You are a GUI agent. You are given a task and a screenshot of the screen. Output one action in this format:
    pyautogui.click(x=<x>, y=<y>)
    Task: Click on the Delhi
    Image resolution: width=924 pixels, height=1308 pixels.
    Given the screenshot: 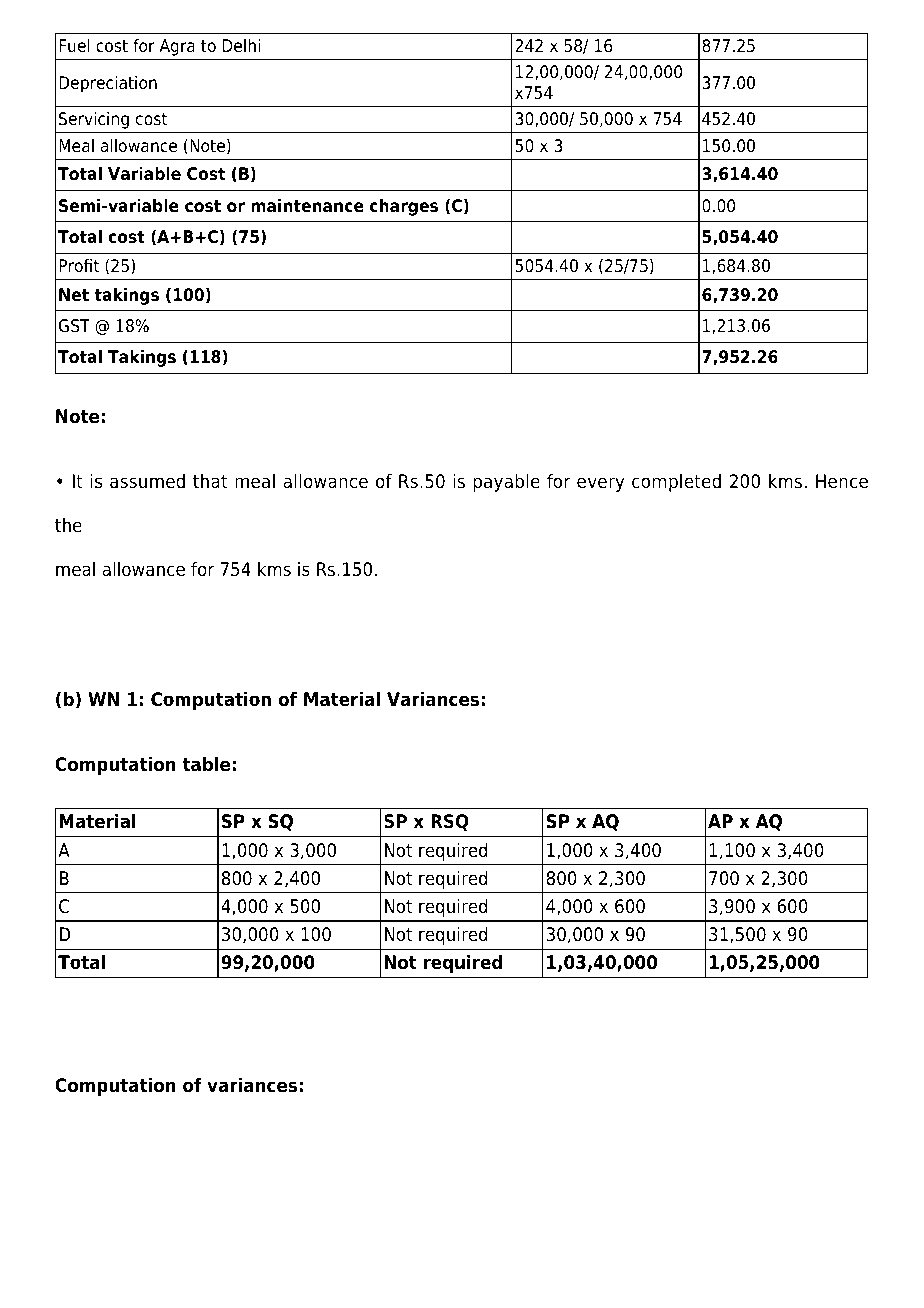 What is the action you would take?
    pyautogui.click(x=241, y=46)
